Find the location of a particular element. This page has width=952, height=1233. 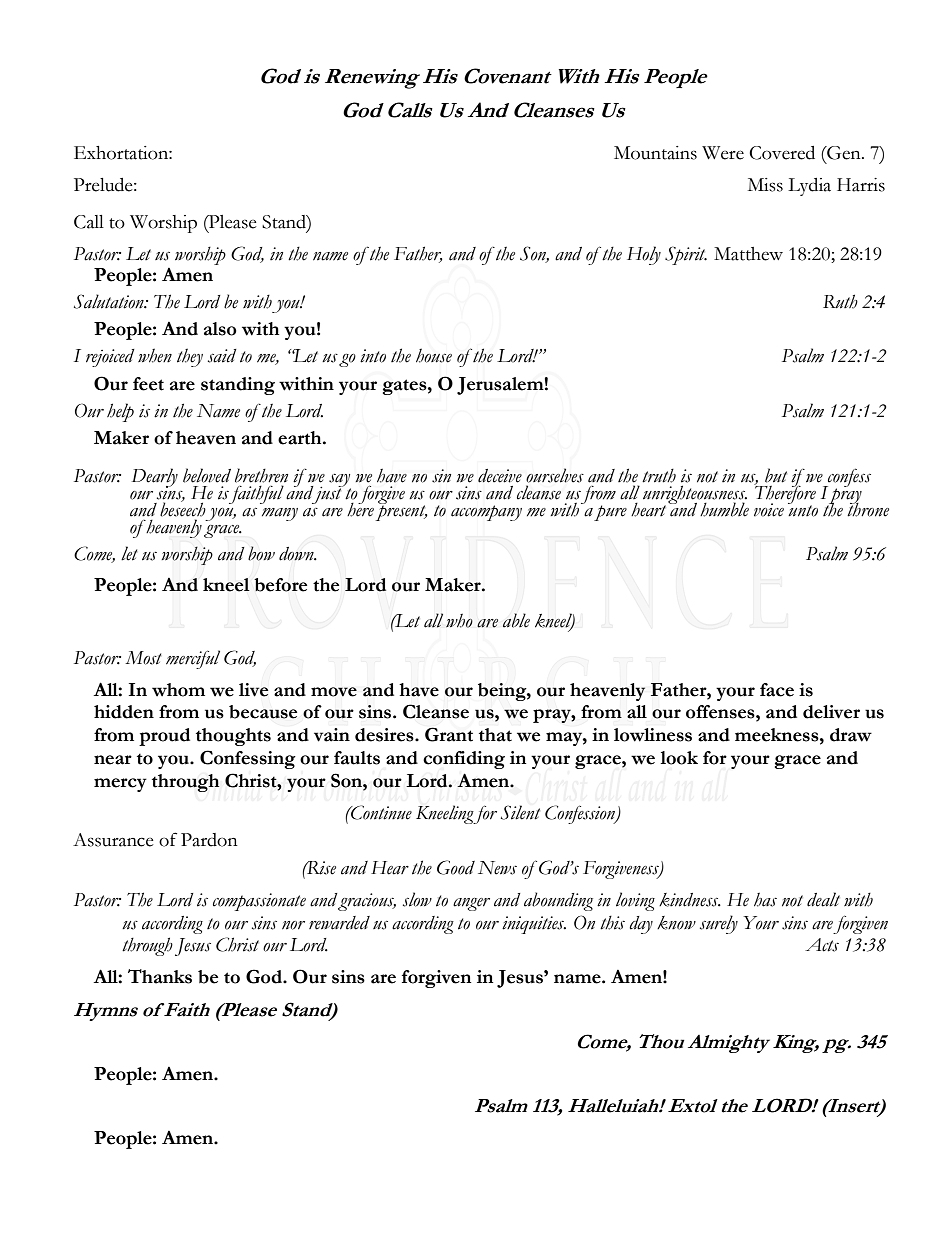

but is located at coordinates (776, 475).
